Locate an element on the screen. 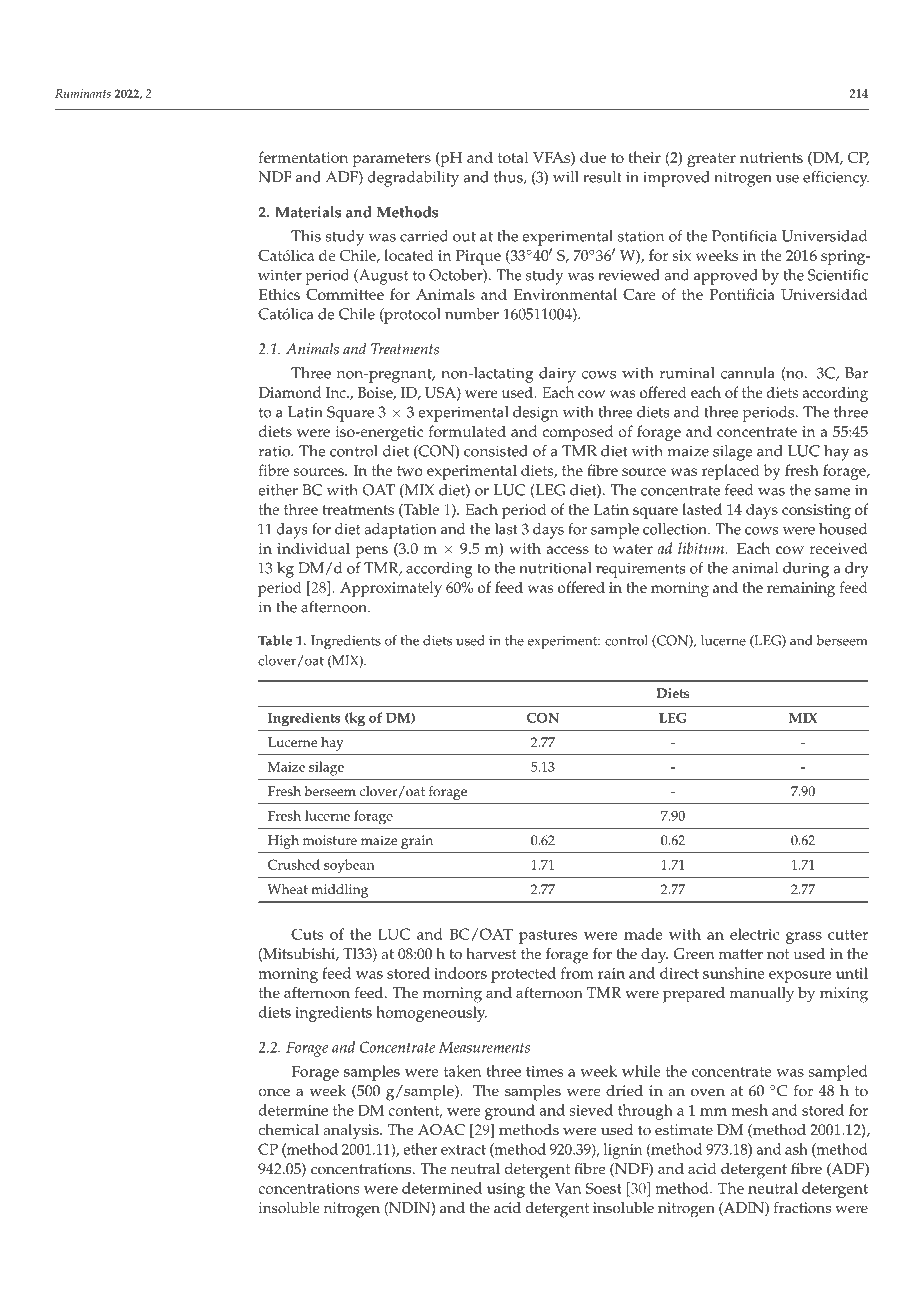 Image resolution: width=924 pixels, height=1308 pixels. chemical is located at coordinates (288, 1130).
